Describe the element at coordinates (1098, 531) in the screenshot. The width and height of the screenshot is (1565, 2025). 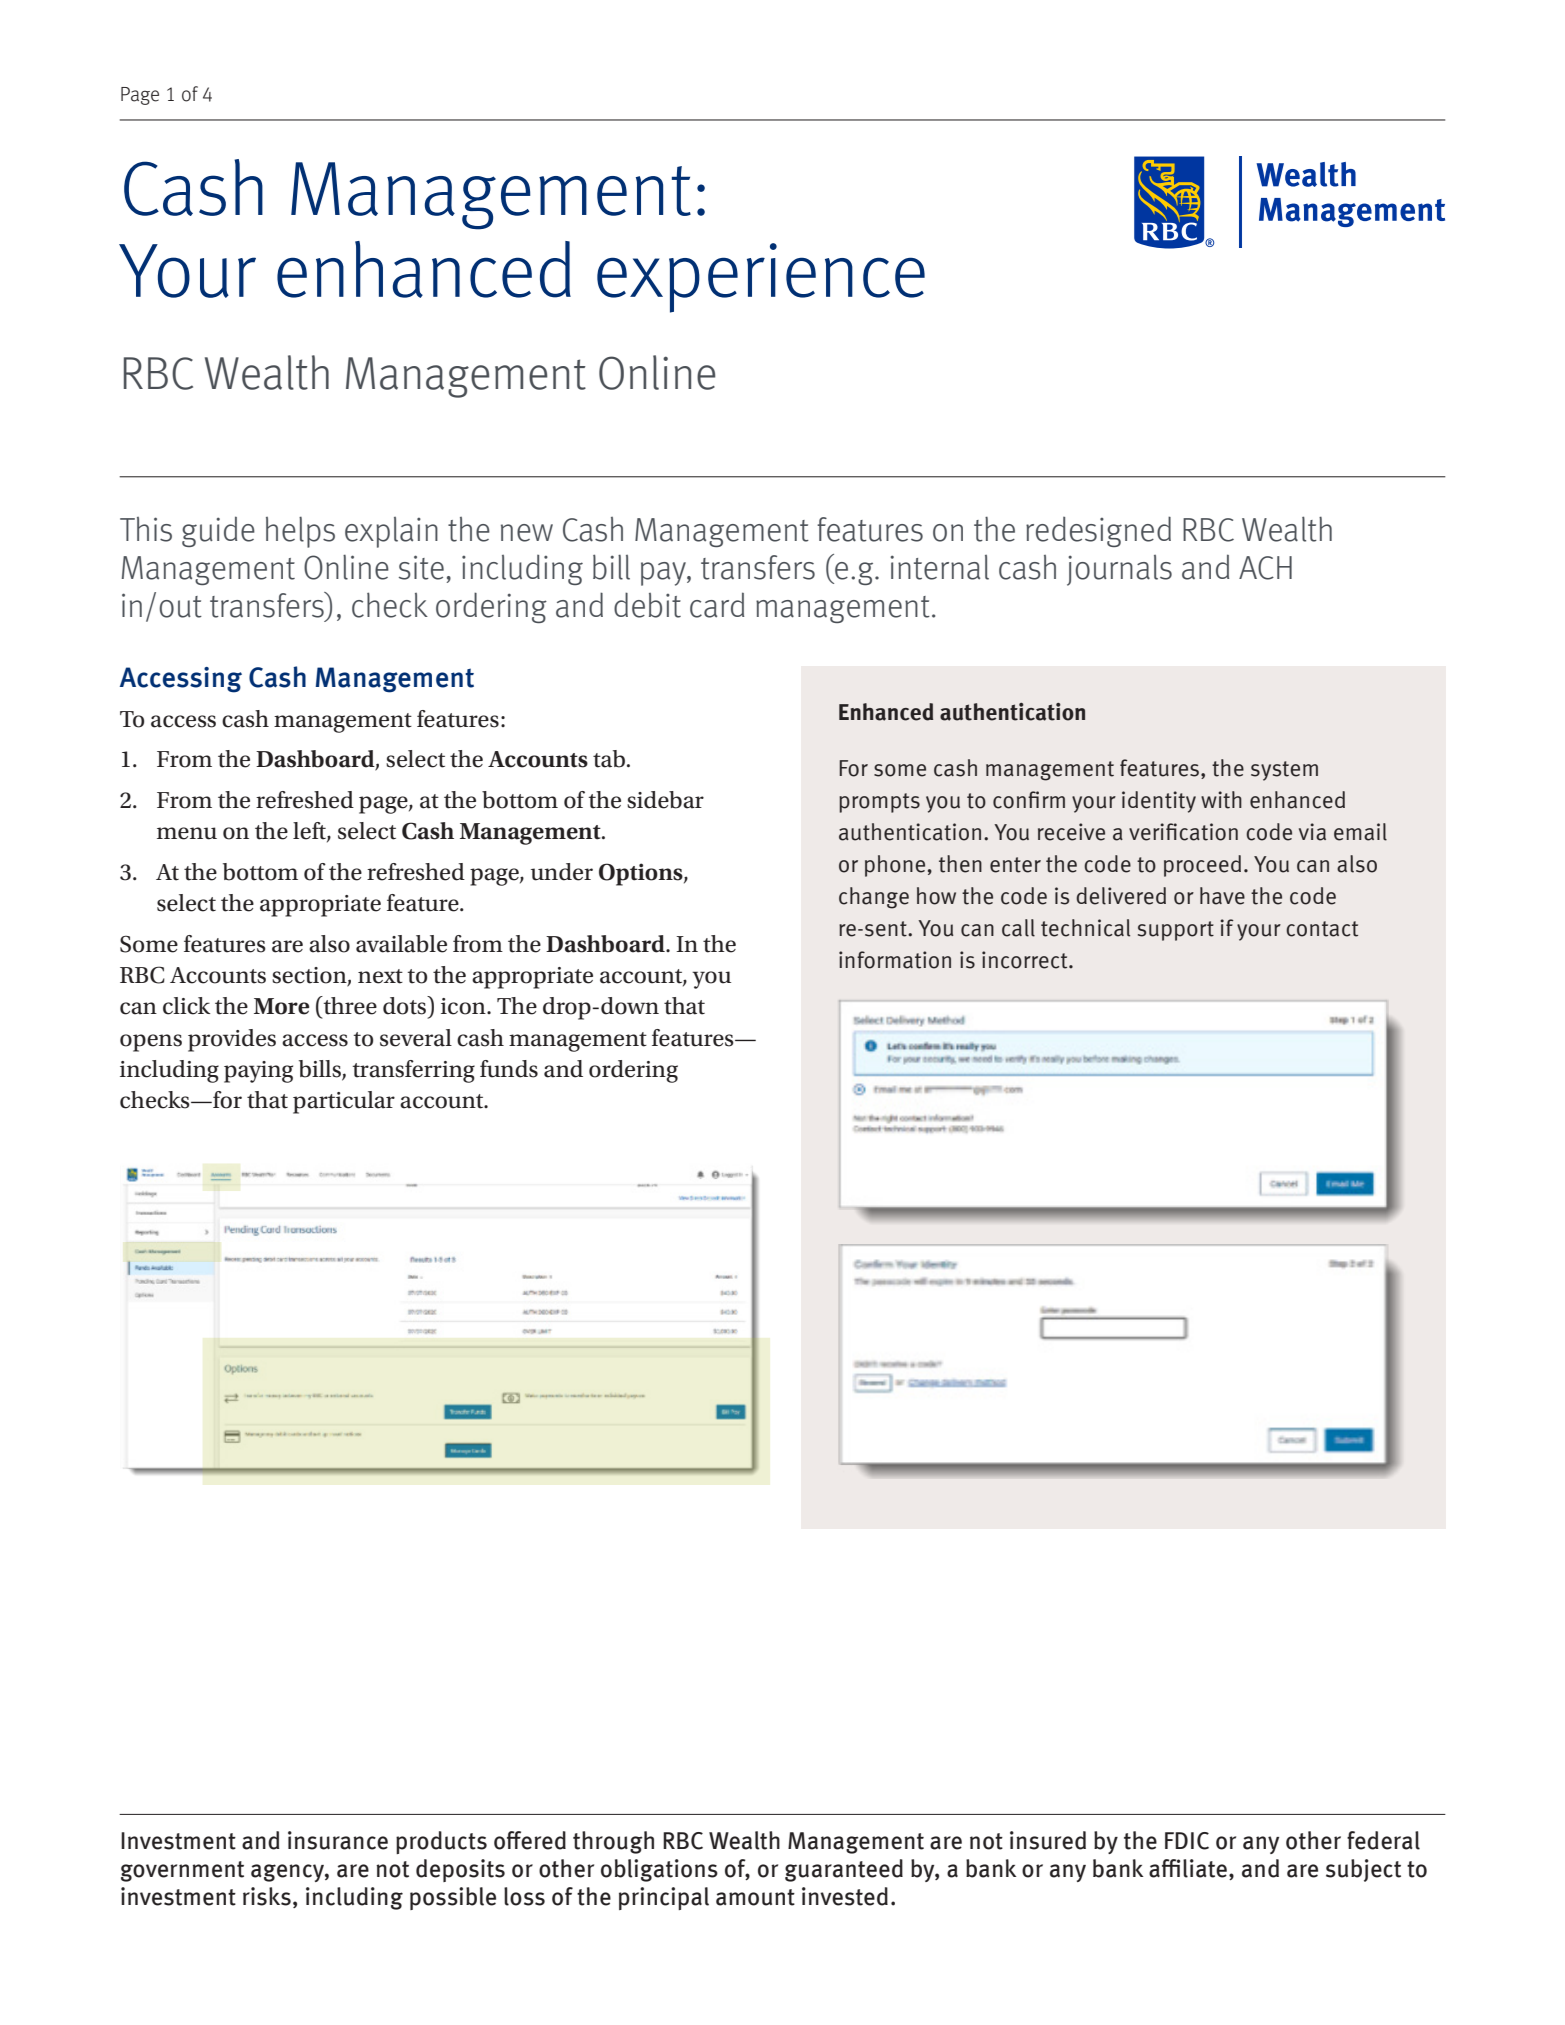
I see `redesigned` at that location.
